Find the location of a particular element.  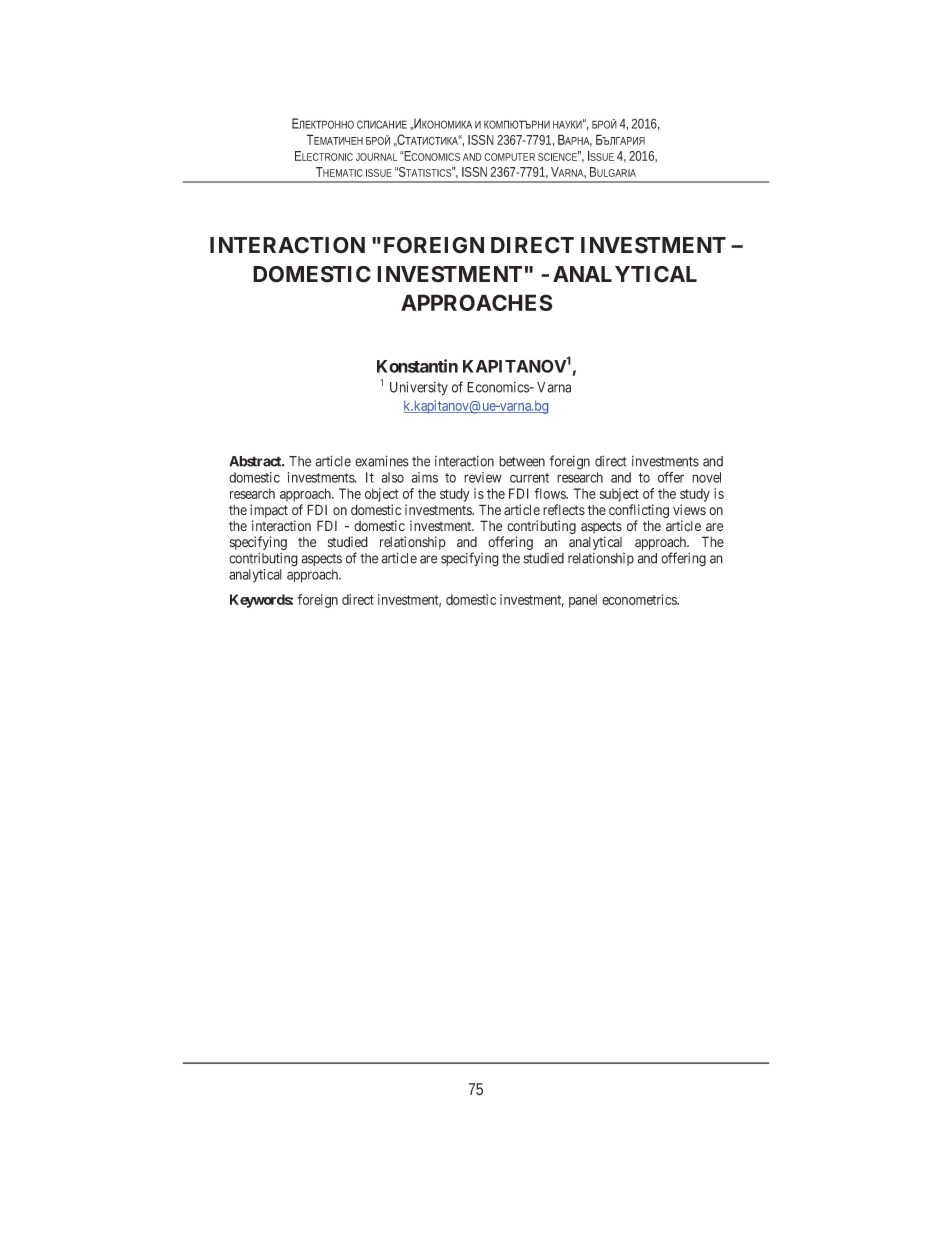

between is located at coordinates (522, 461).
